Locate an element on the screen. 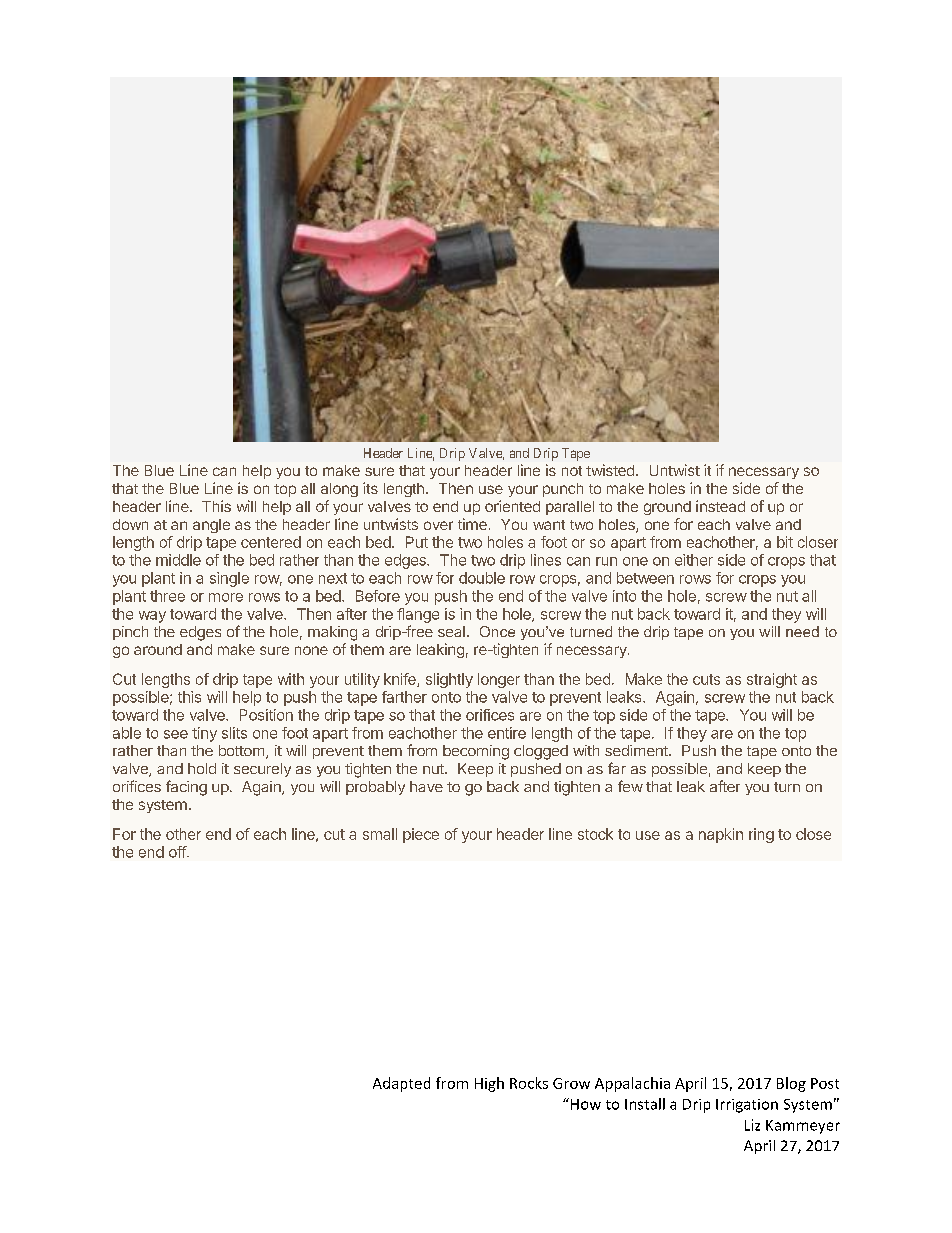 The width and height of the screenshot is (952, 1233). High is located at coordinates (489, 1084).
